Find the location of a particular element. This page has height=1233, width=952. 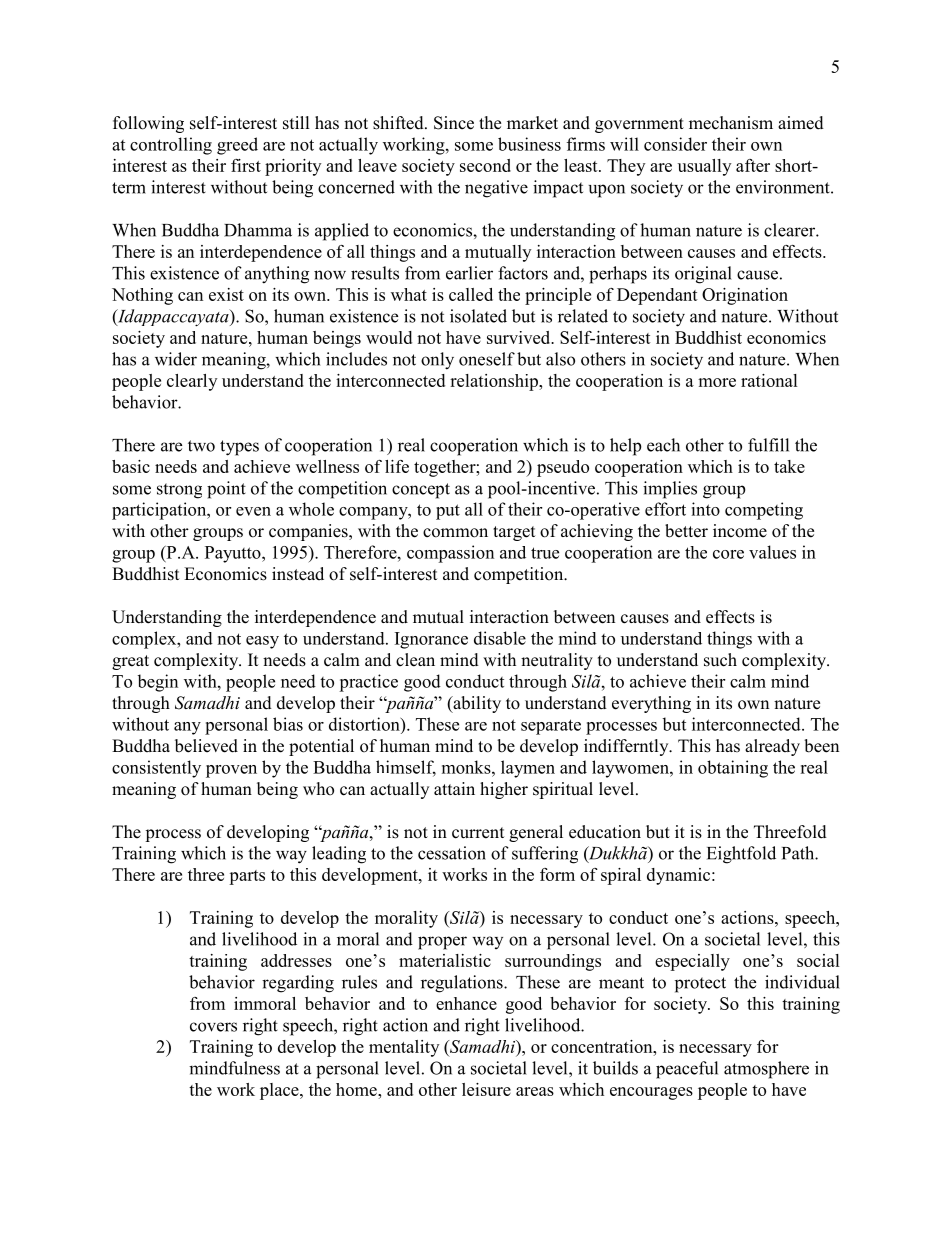

parts is located at coordinates (247, 877).
